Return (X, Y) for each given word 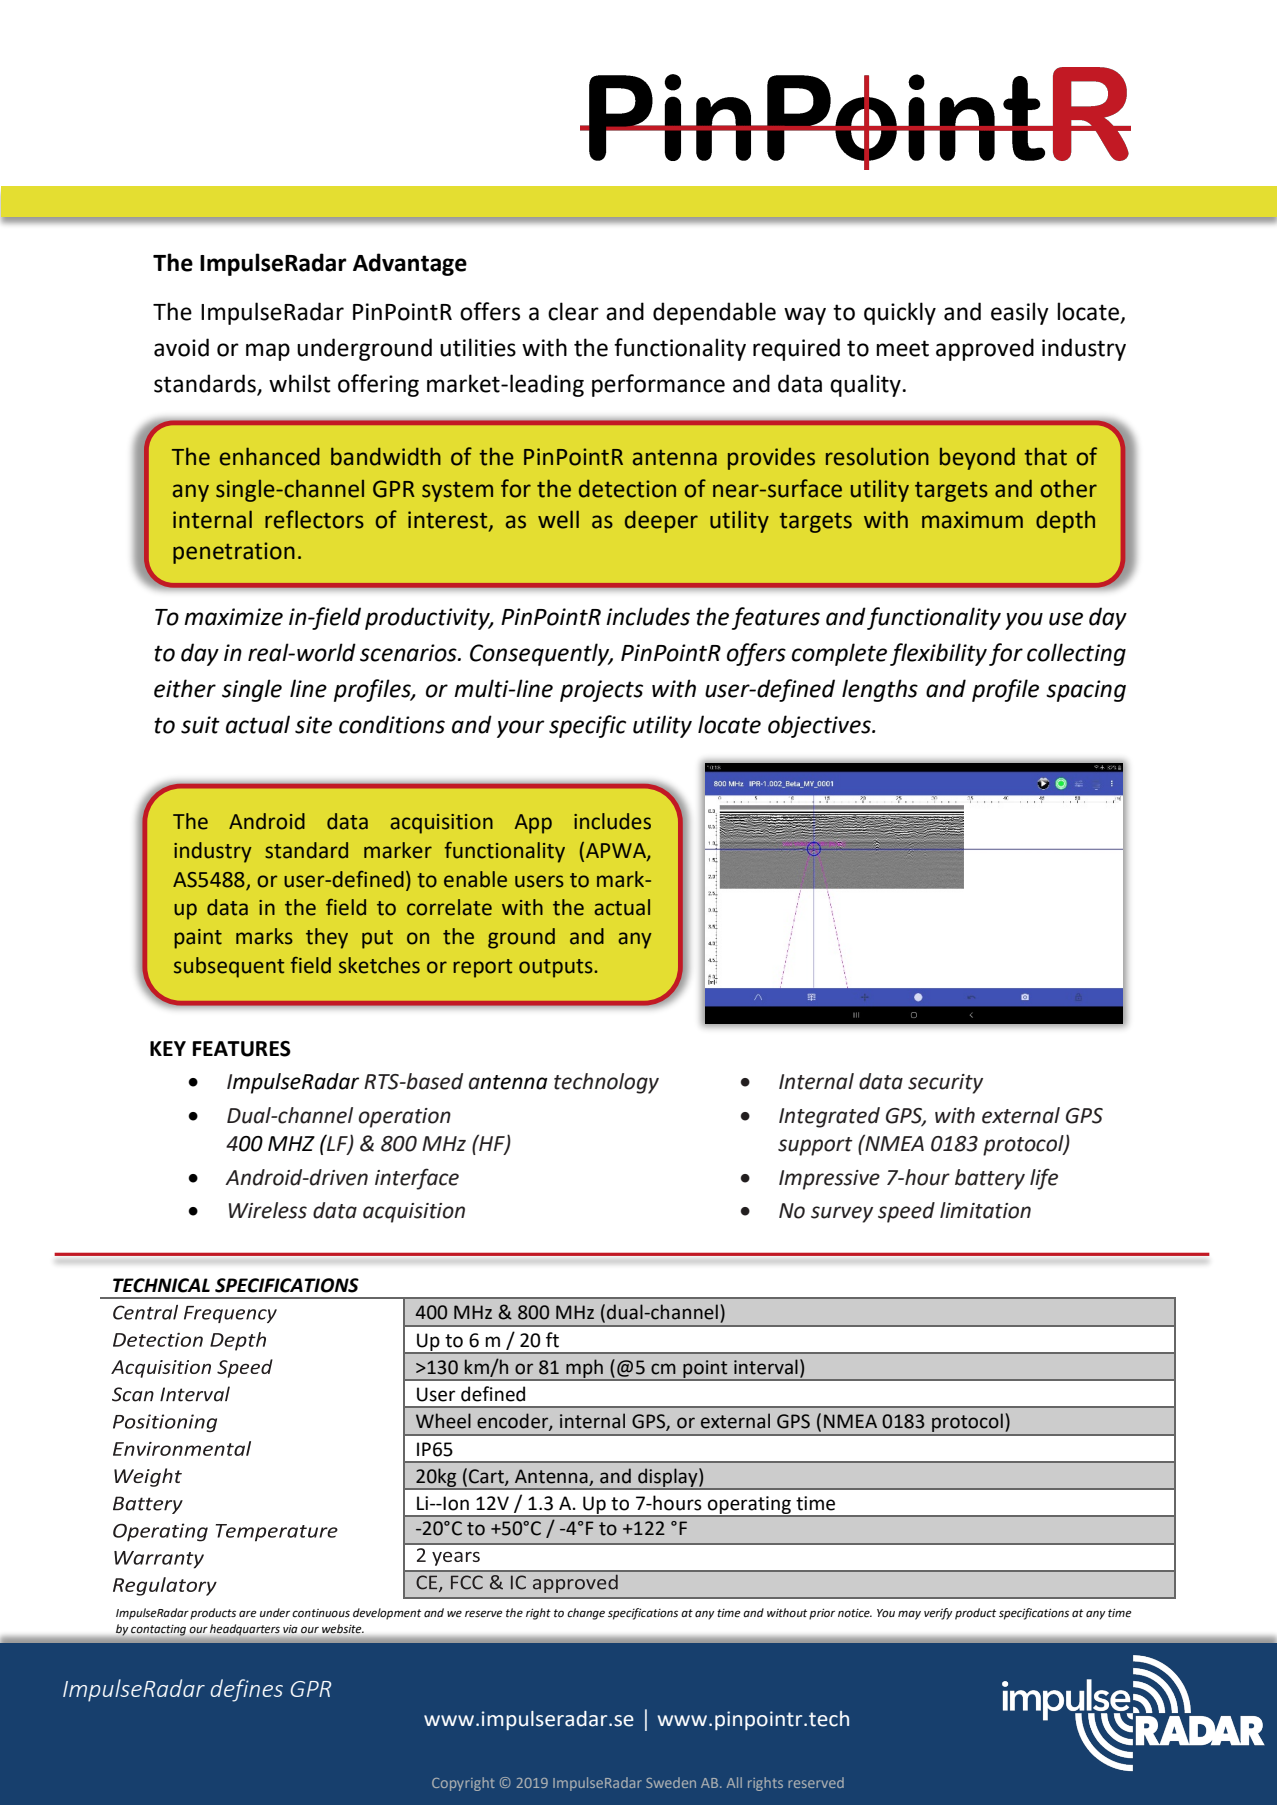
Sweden (671, 1782)
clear (573, 311)
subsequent (229, 967)
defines (246, 1690)
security (945, 1084)
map (268, 352)
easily (1020, 313)
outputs (557, 968)
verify (938, 1614)
